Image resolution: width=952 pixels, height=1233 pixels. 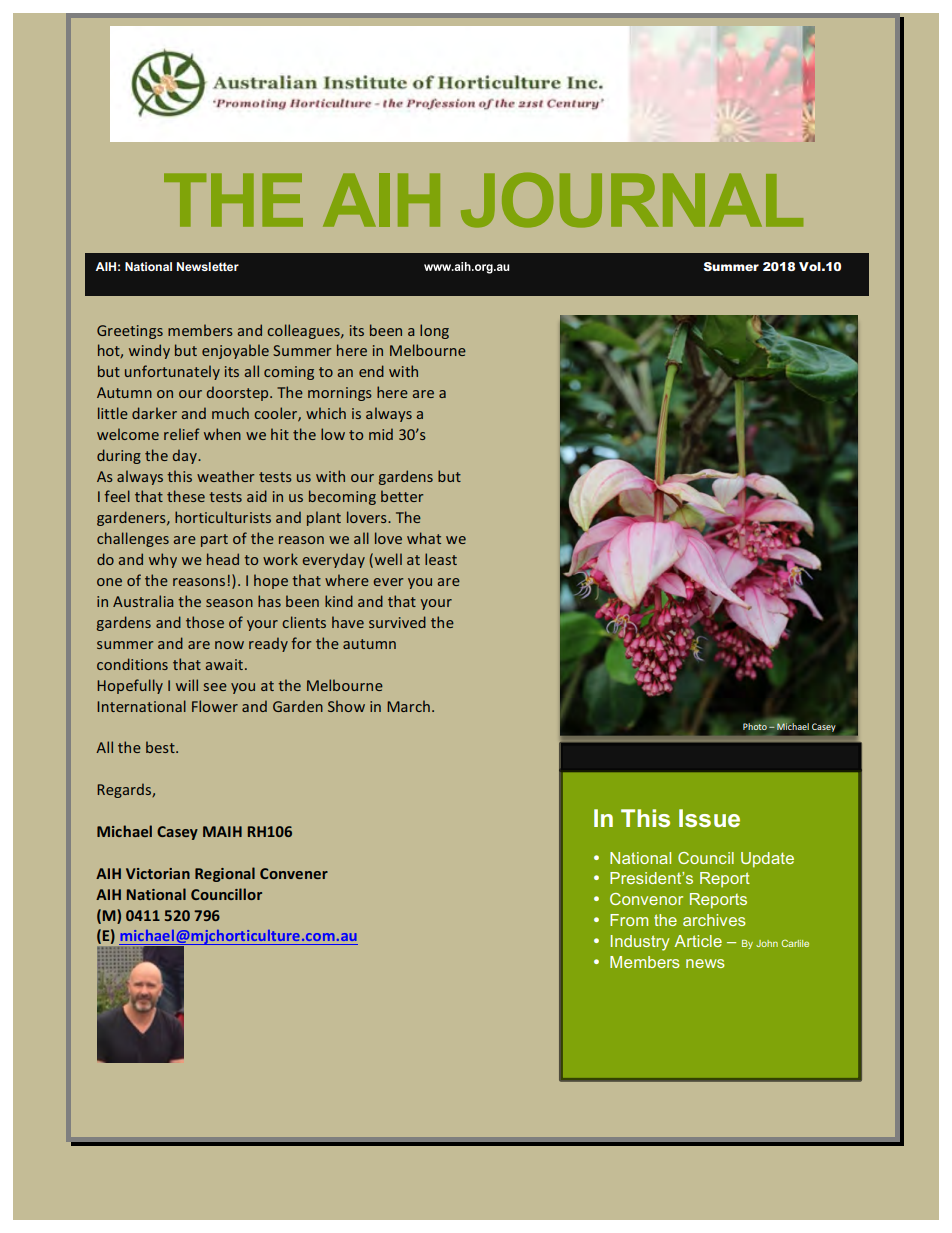 What do you see at coordinates (632, 200) in the page?
I see `JOURNAL` at bounding box center [632, 200].
